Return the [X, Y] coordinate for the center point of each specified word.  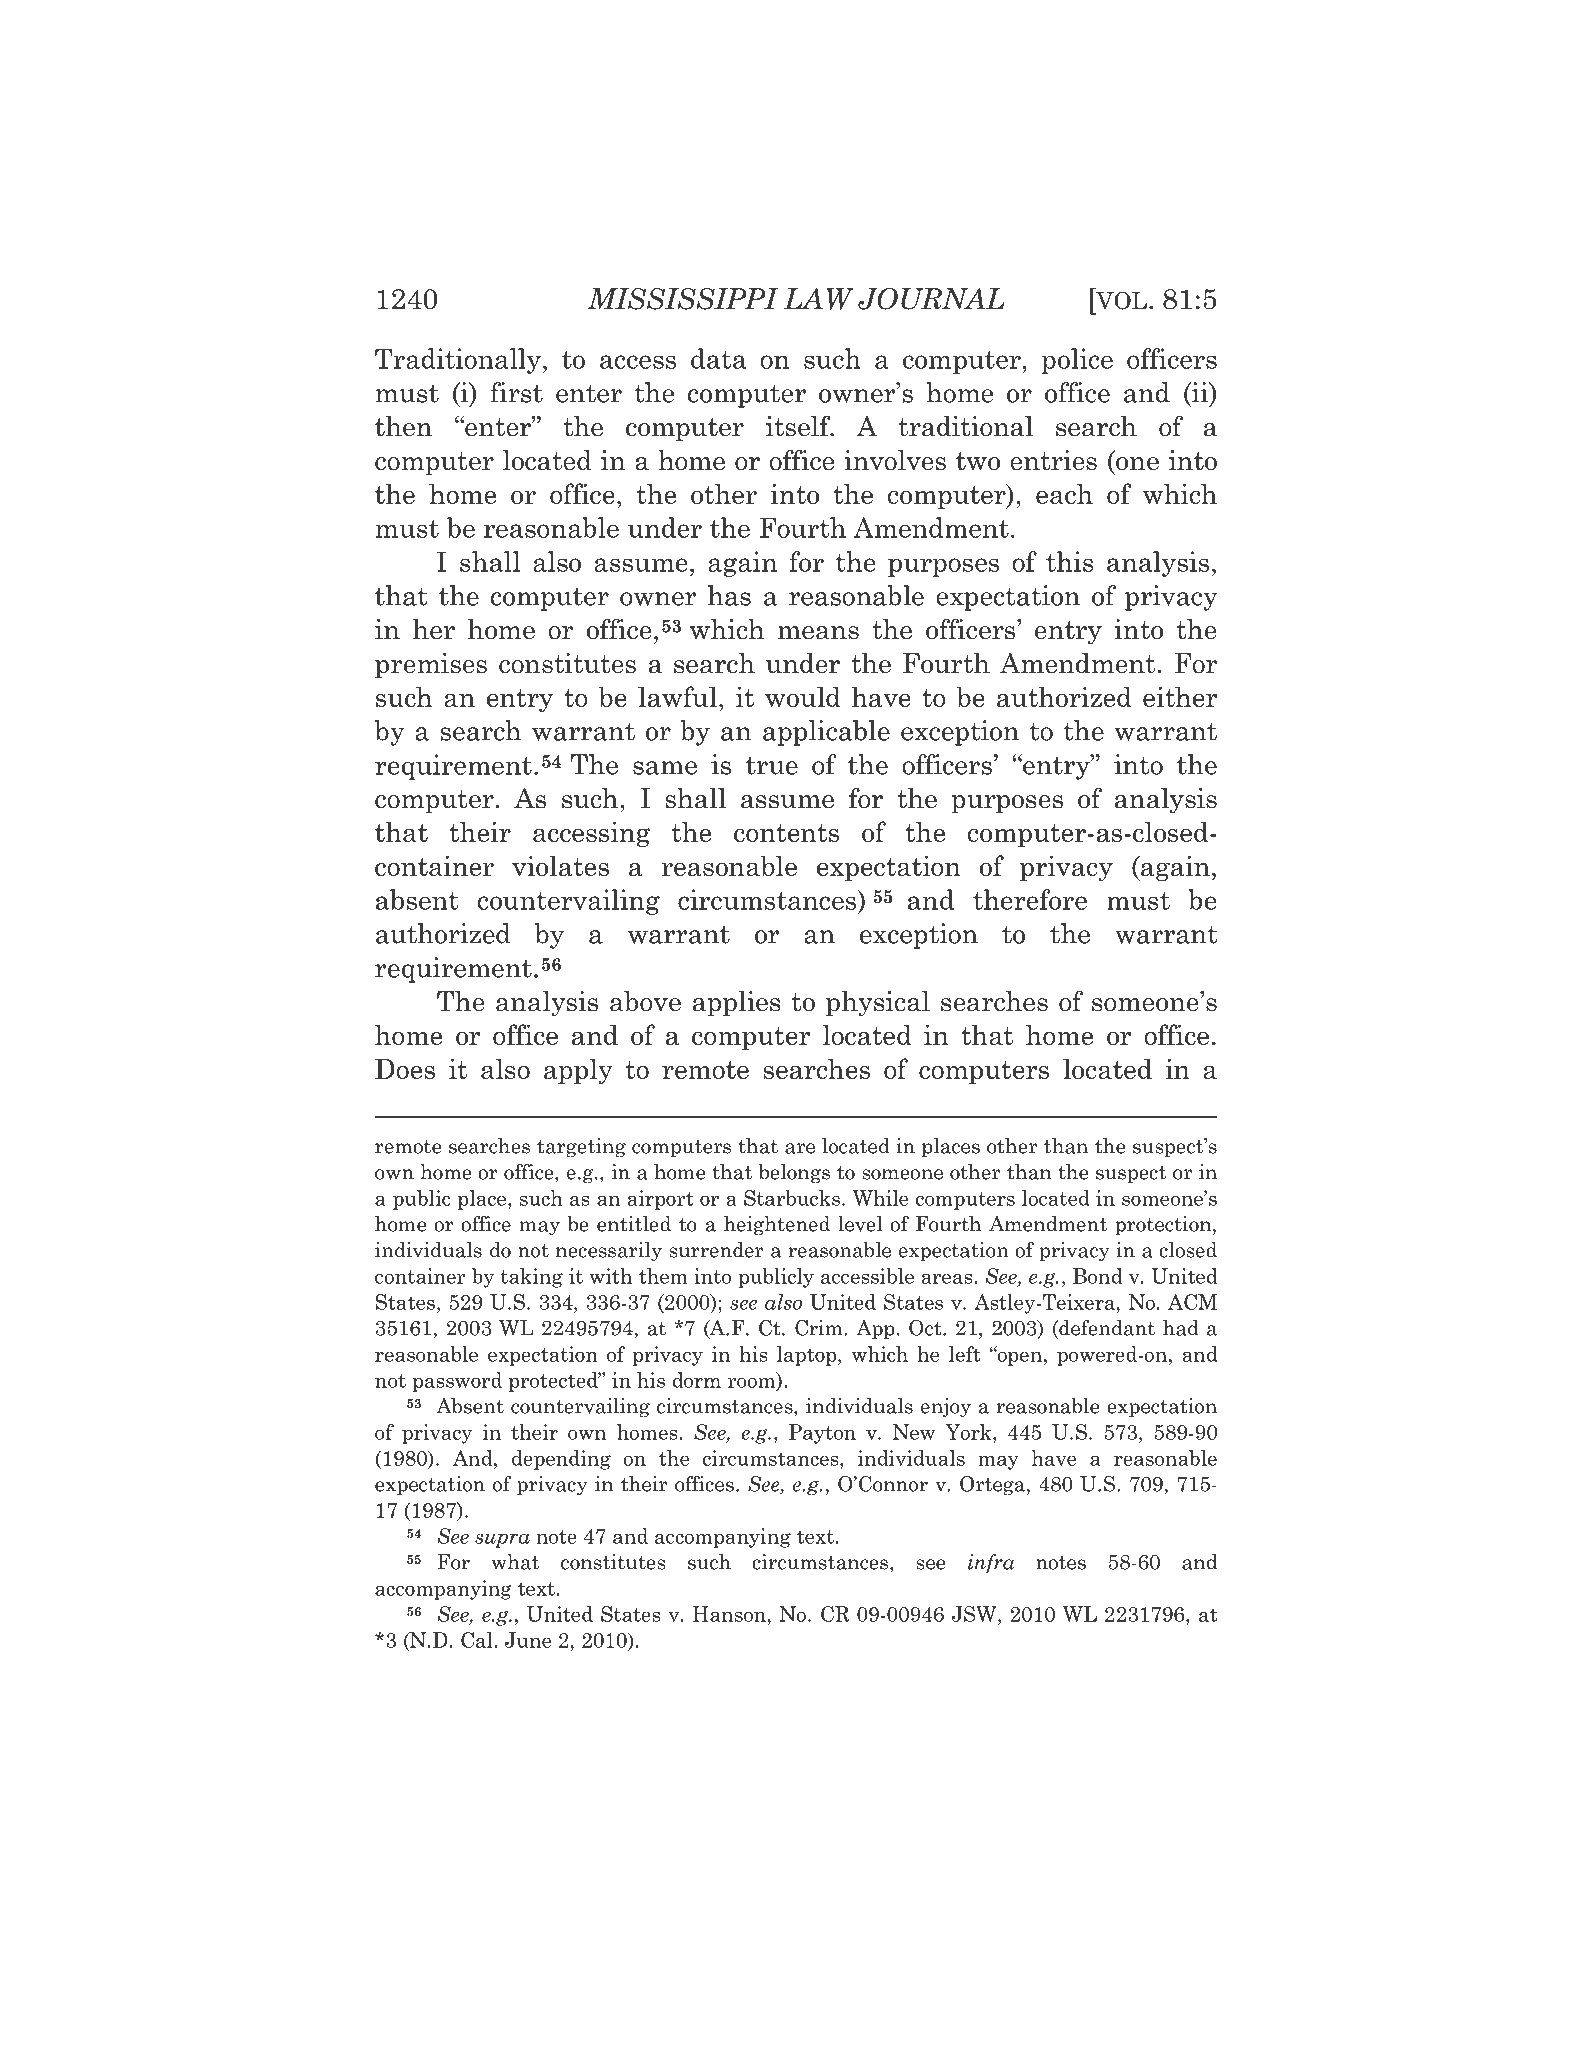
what [515, 1562]
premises [431, 665]
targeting [581, 1148]
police [1077, 361]
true [772, 765]
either [1180, 696]
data [718, 358]
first [516, 392]
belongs [794, 1174]
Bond [1098, 1276]
